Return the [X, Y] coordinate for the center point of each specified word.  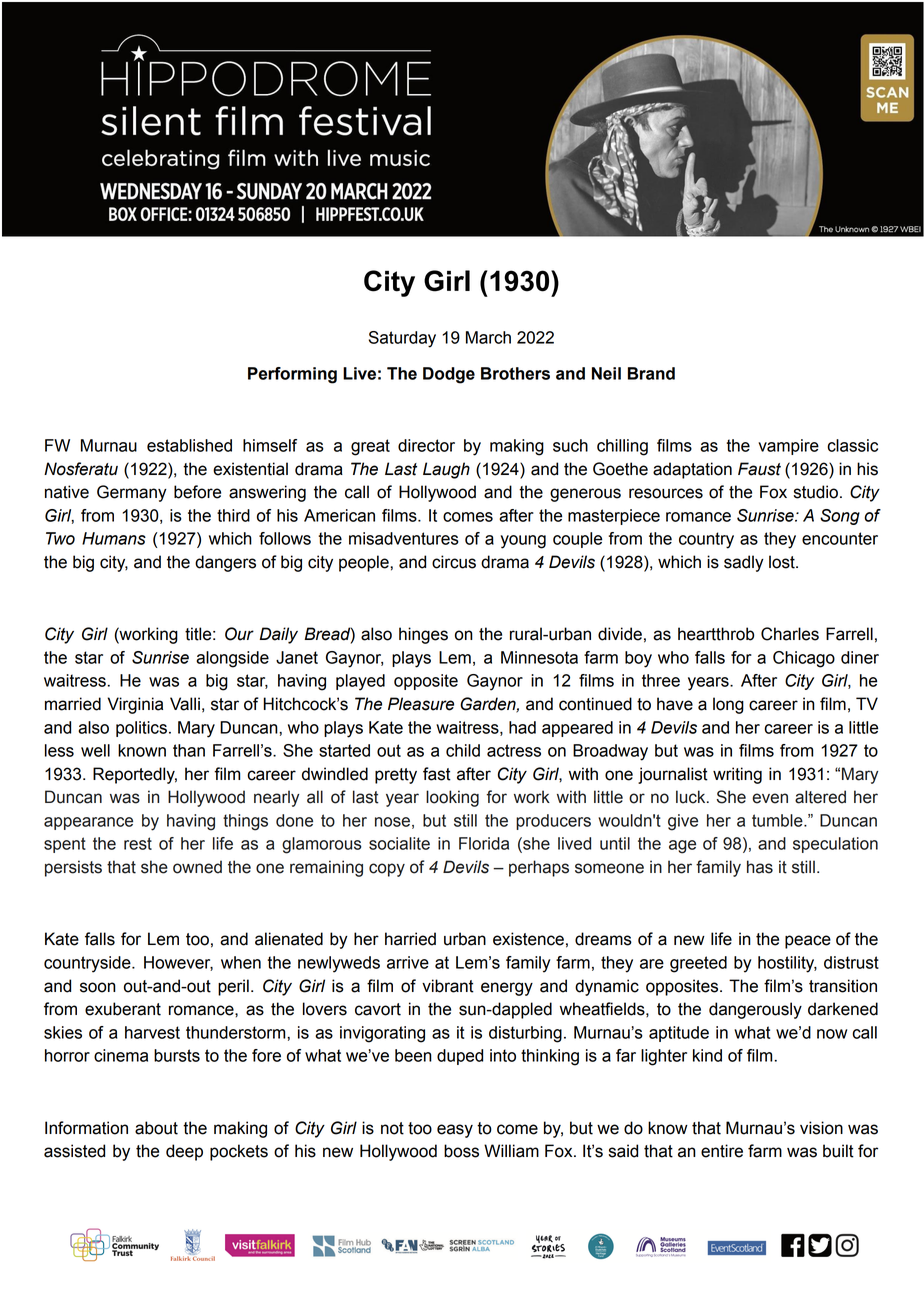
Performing [292, 375]
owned [197, 867]
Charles [790, 634]
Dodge [449, 375]
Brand [651, 373]
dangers [225, 563]
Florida [484, 843]
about [156, 1128]
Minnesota [539, 657]
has [760, 867]
